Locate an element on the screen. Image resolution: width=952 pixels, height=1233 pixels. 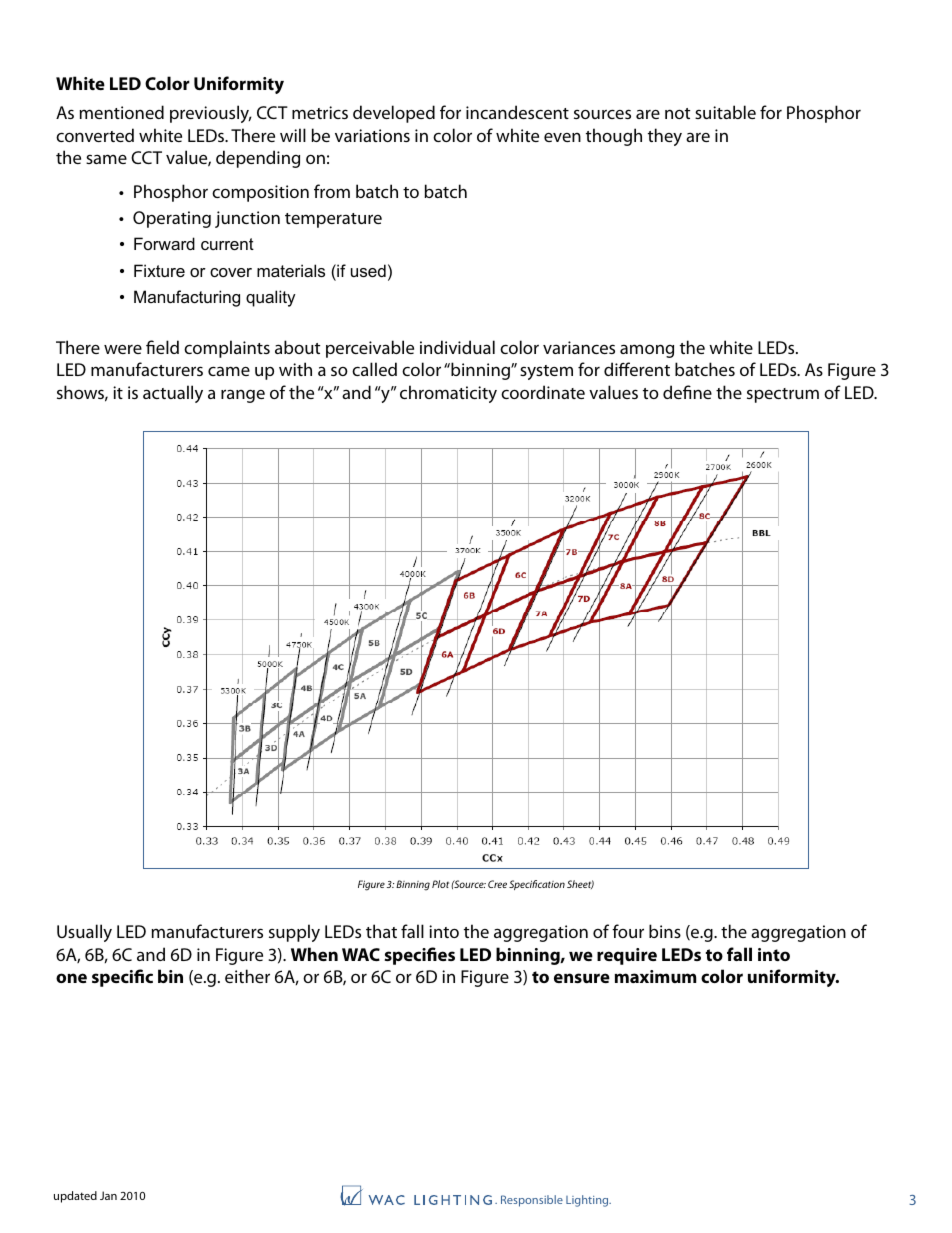
define is located at coordinates (687, 392).
